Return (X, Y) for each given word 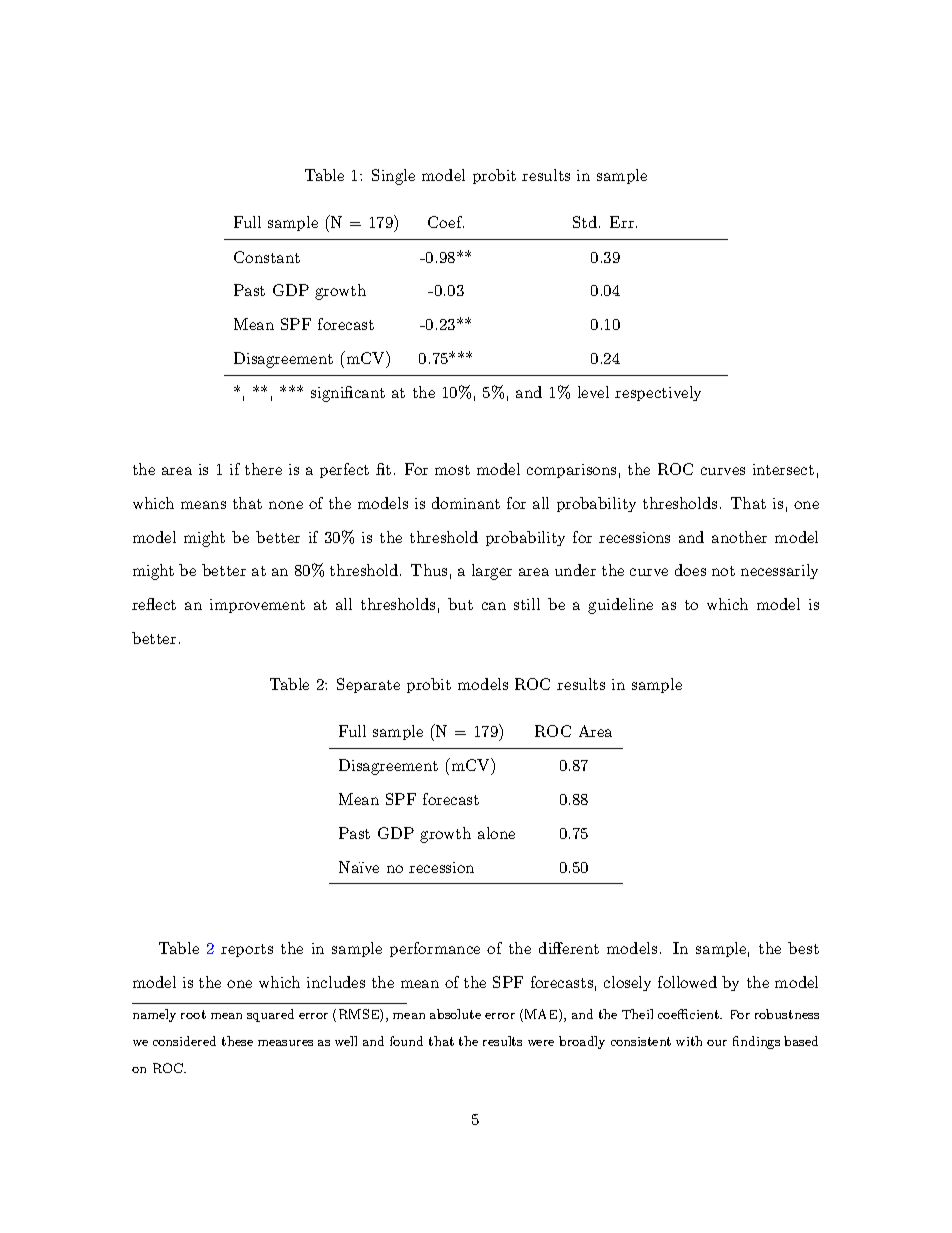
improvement (257, 606)
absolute (455, 1014)
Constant (267, 257)
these (237, 1041)
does (690, 570)
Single (393, 177)
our (717, 1043)
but (460, 604)
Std (585, 222)
